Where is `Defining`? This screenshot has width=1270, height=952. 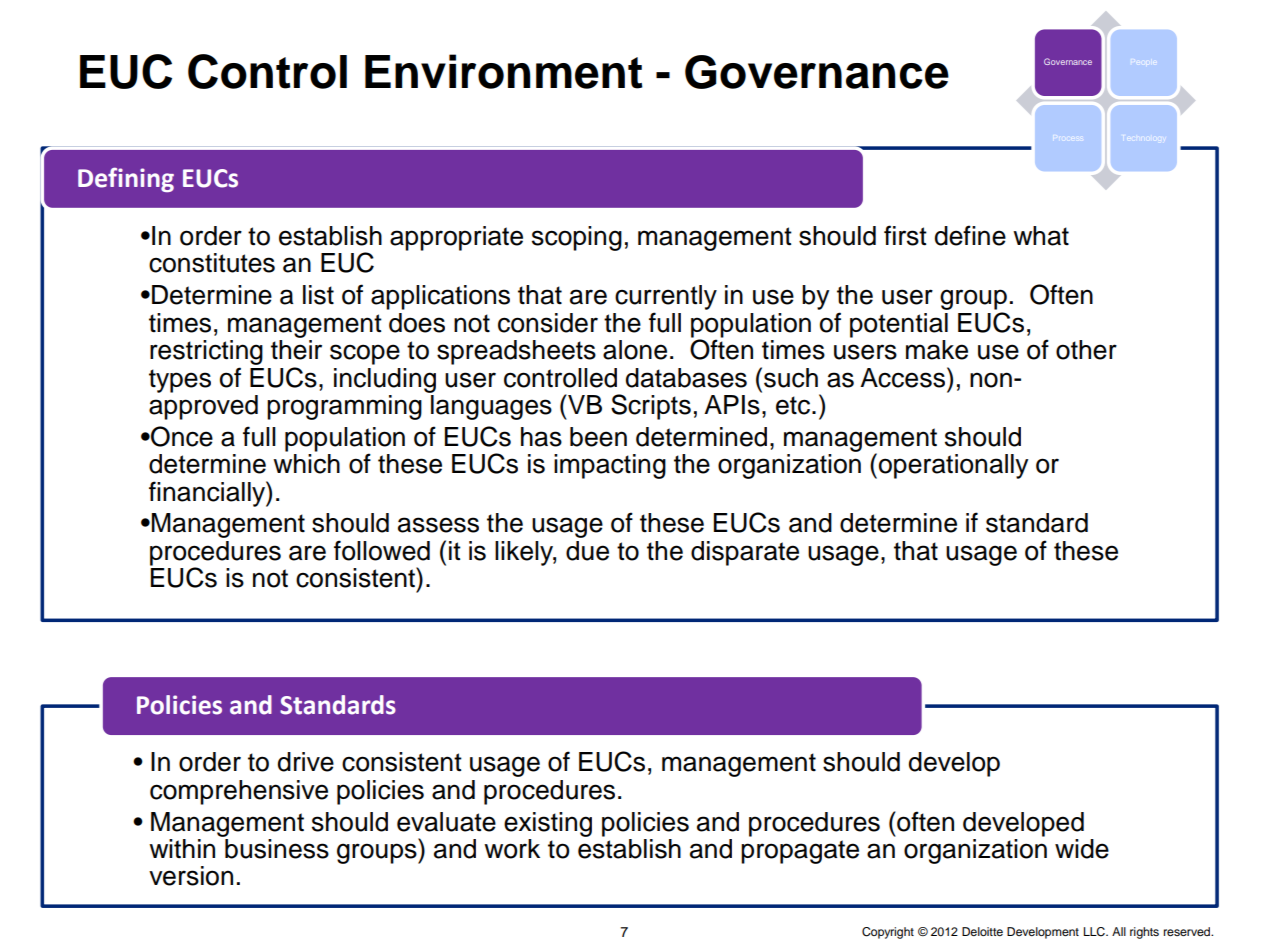
Defining is located at coordinates (126, 179).
